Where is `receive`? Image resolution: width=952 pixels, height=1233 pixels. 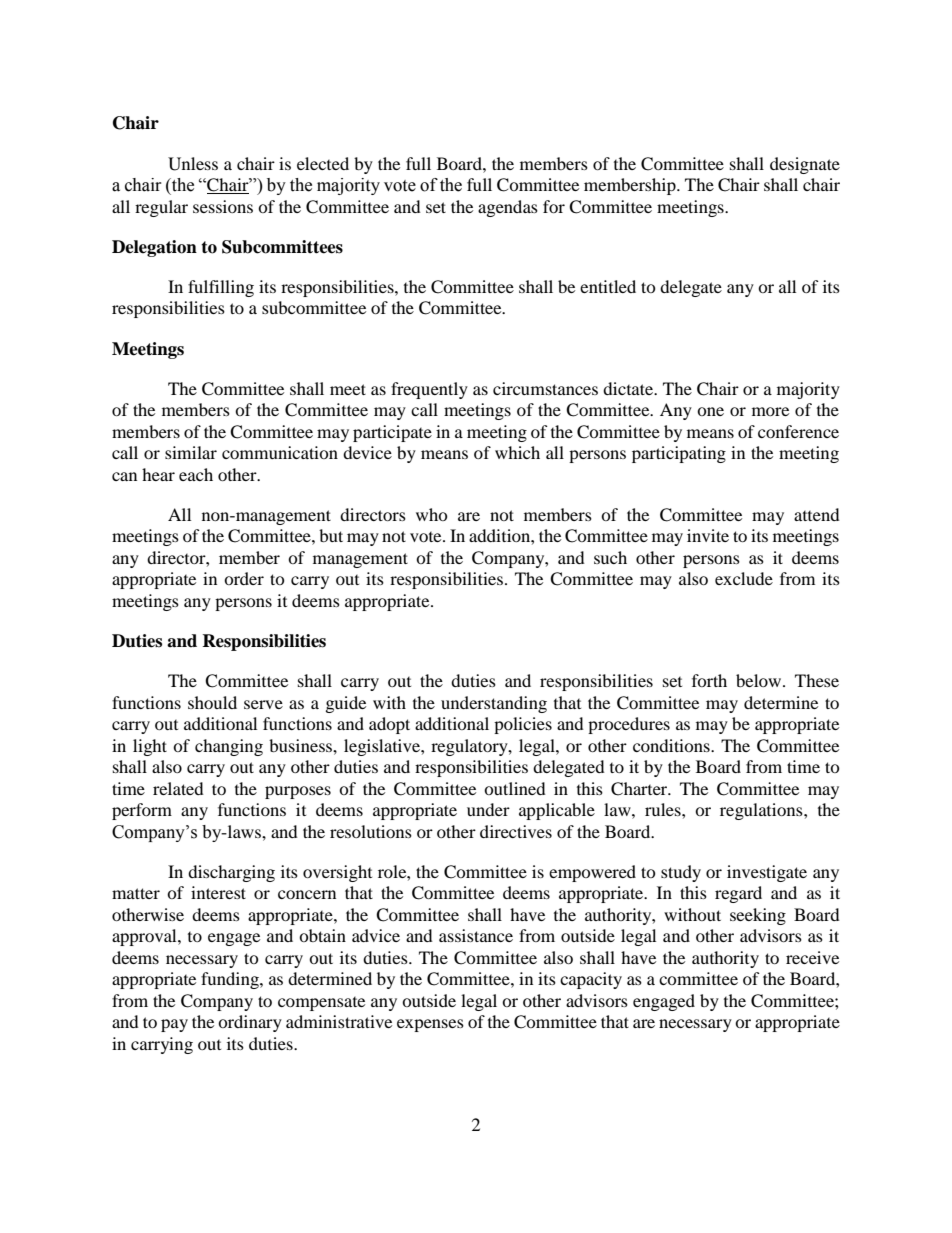 receive is located at coordinates (812, 957).
